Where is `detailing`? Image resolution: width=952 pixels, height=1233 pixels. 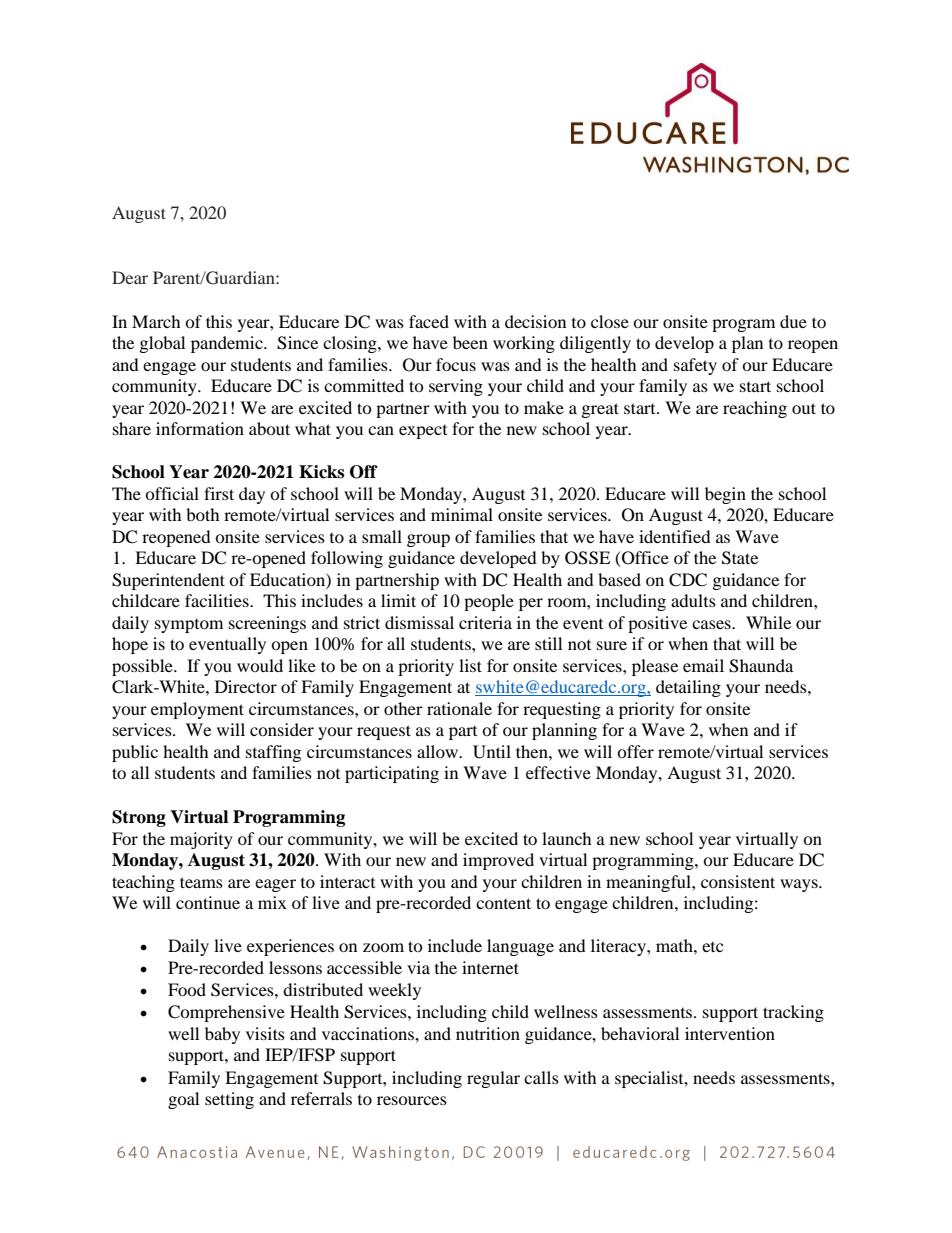 detailing is located at coordinates (688, 688).
